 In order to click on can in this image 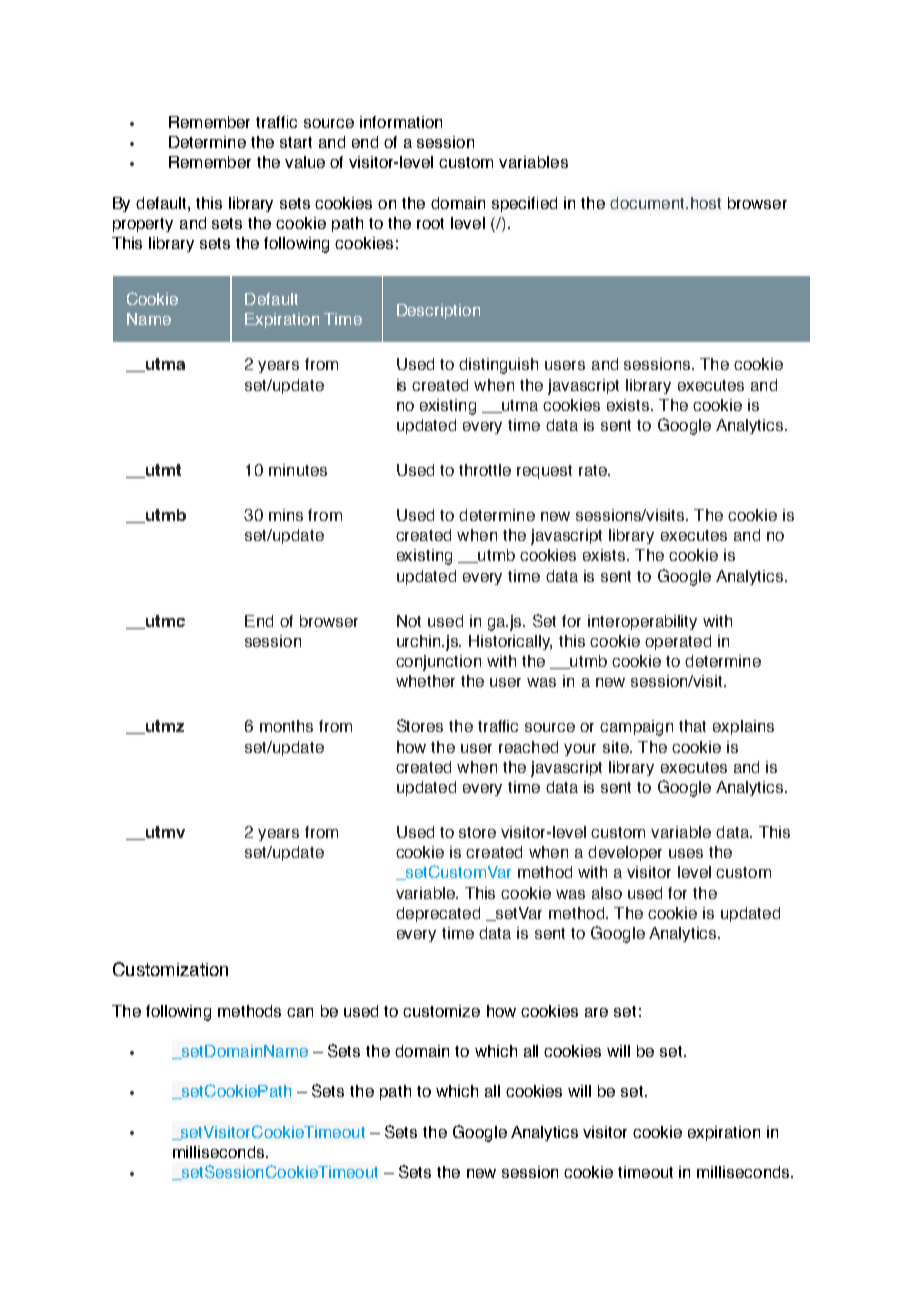, I will do `click(300, 1012)`.
